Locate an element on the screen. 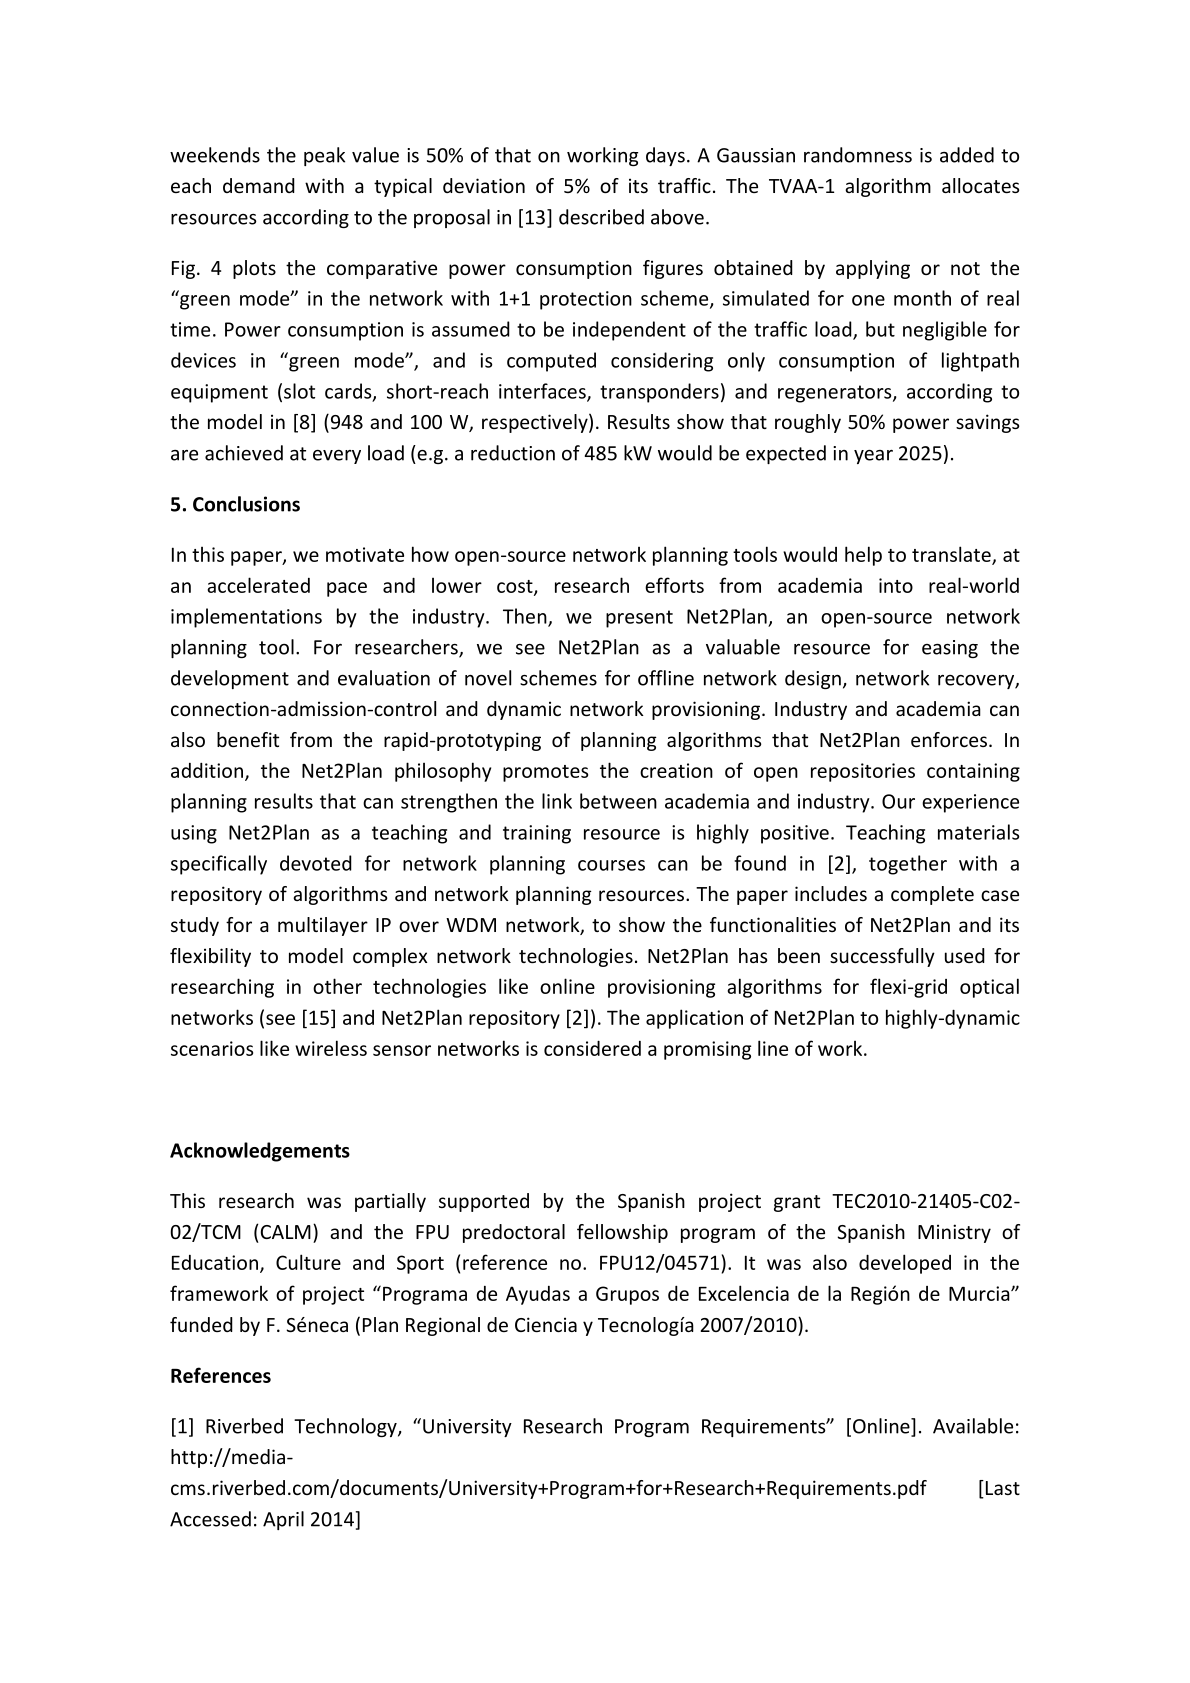 This screenshot has height=1683, width=1190. year is located at coordinates (873, 457).
